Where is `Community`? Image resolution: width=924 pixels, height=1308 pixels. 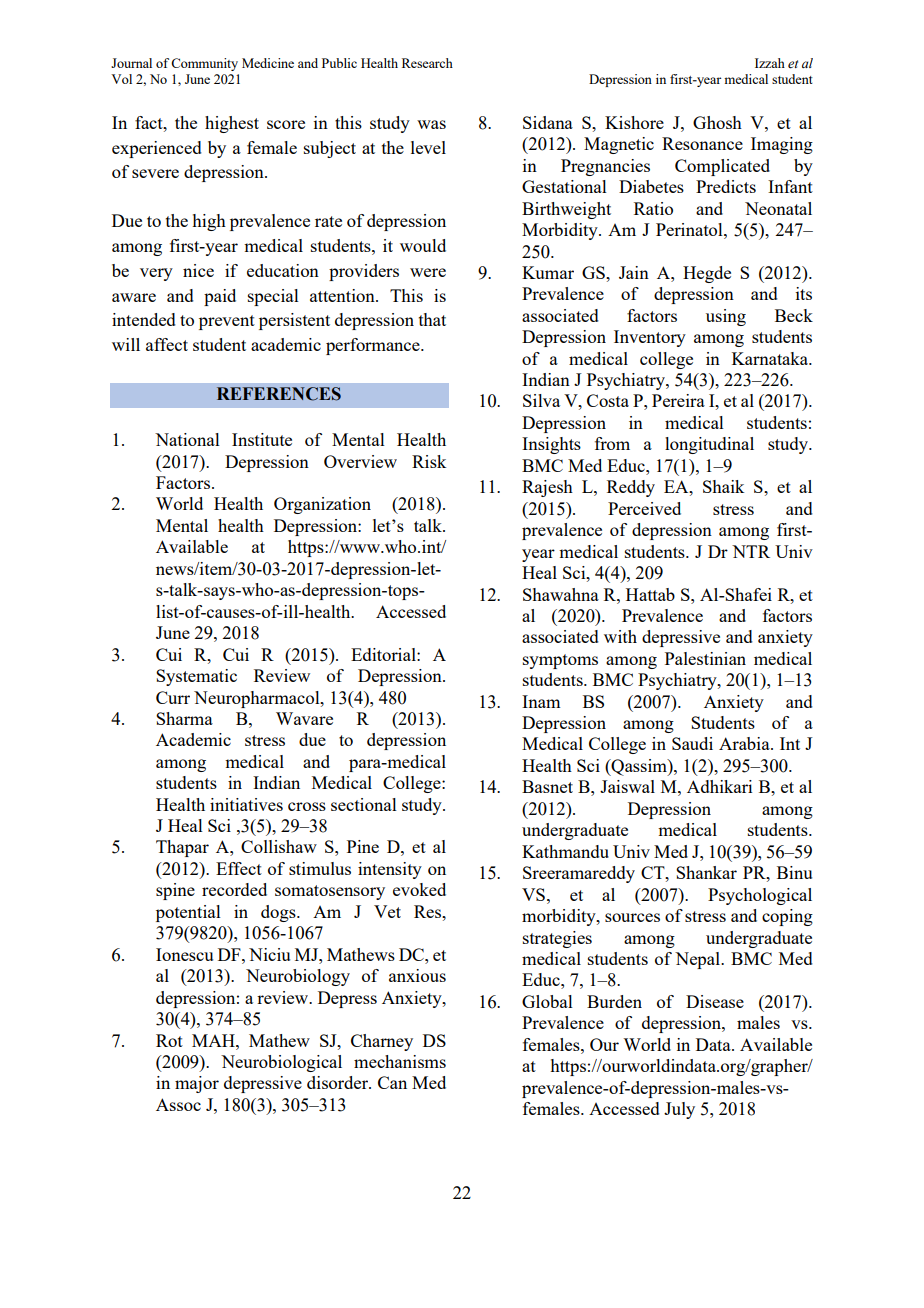 Community is located at coordinates (204, 64).
